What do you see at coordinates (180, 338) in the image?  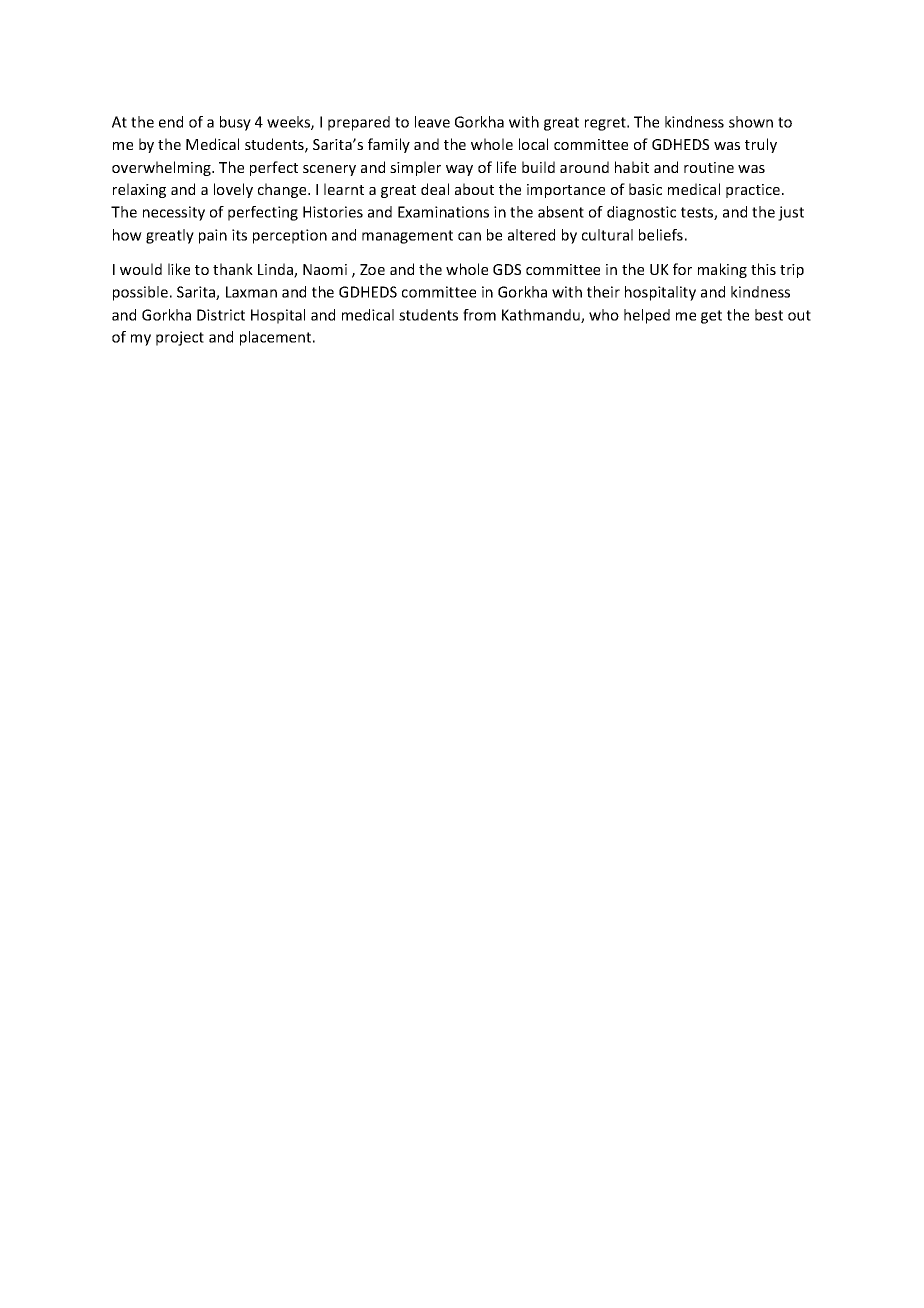 I see `project` at bounding box center [180, 338].
